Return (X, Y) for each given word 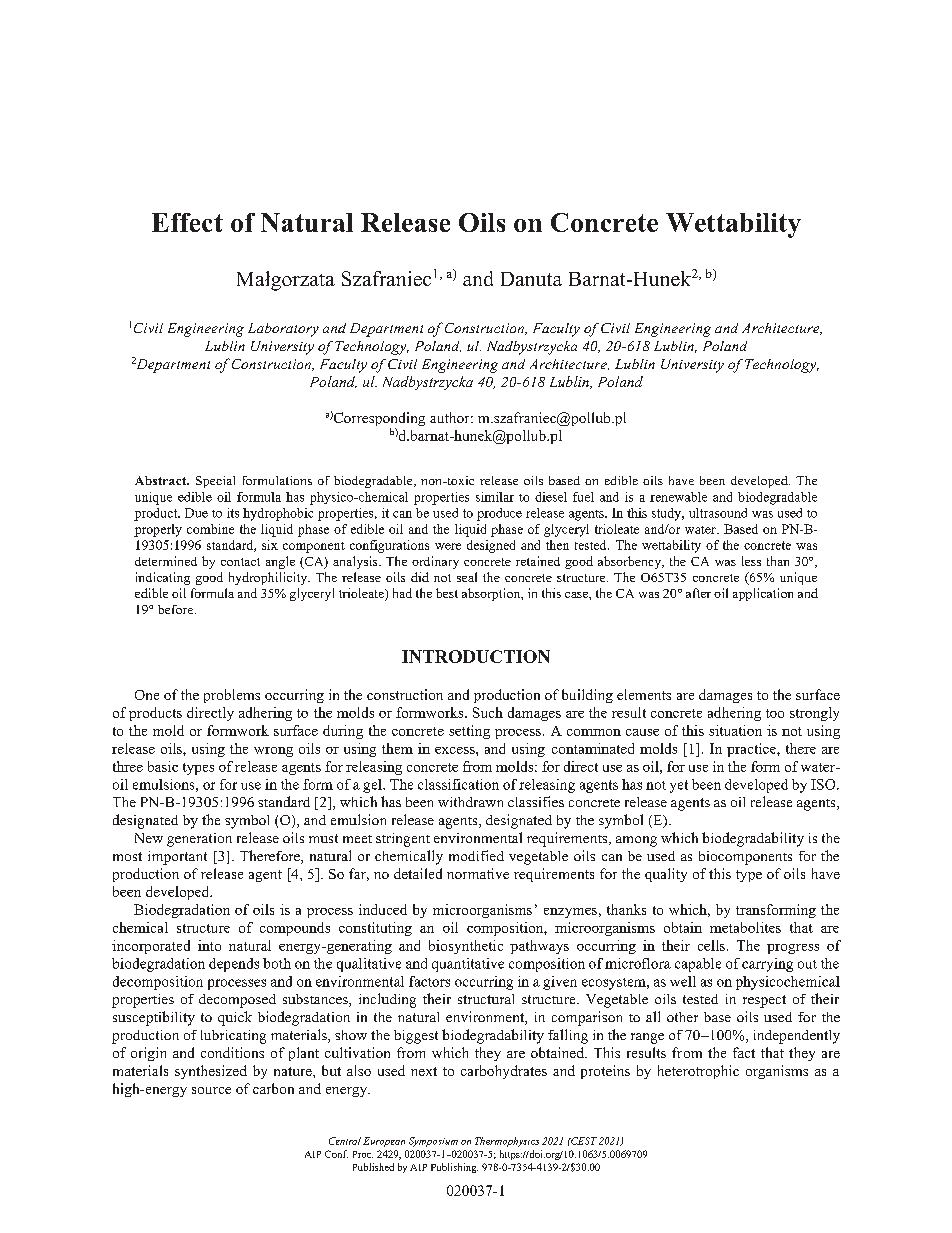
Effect (187, 222)
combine (210, 529)
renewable (678, 497)
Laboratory (283, 330)
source (211, 1090)
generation (199, 840)
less (751, 561)
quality (666, 875)
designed (491, 546)
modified (476, 855)
